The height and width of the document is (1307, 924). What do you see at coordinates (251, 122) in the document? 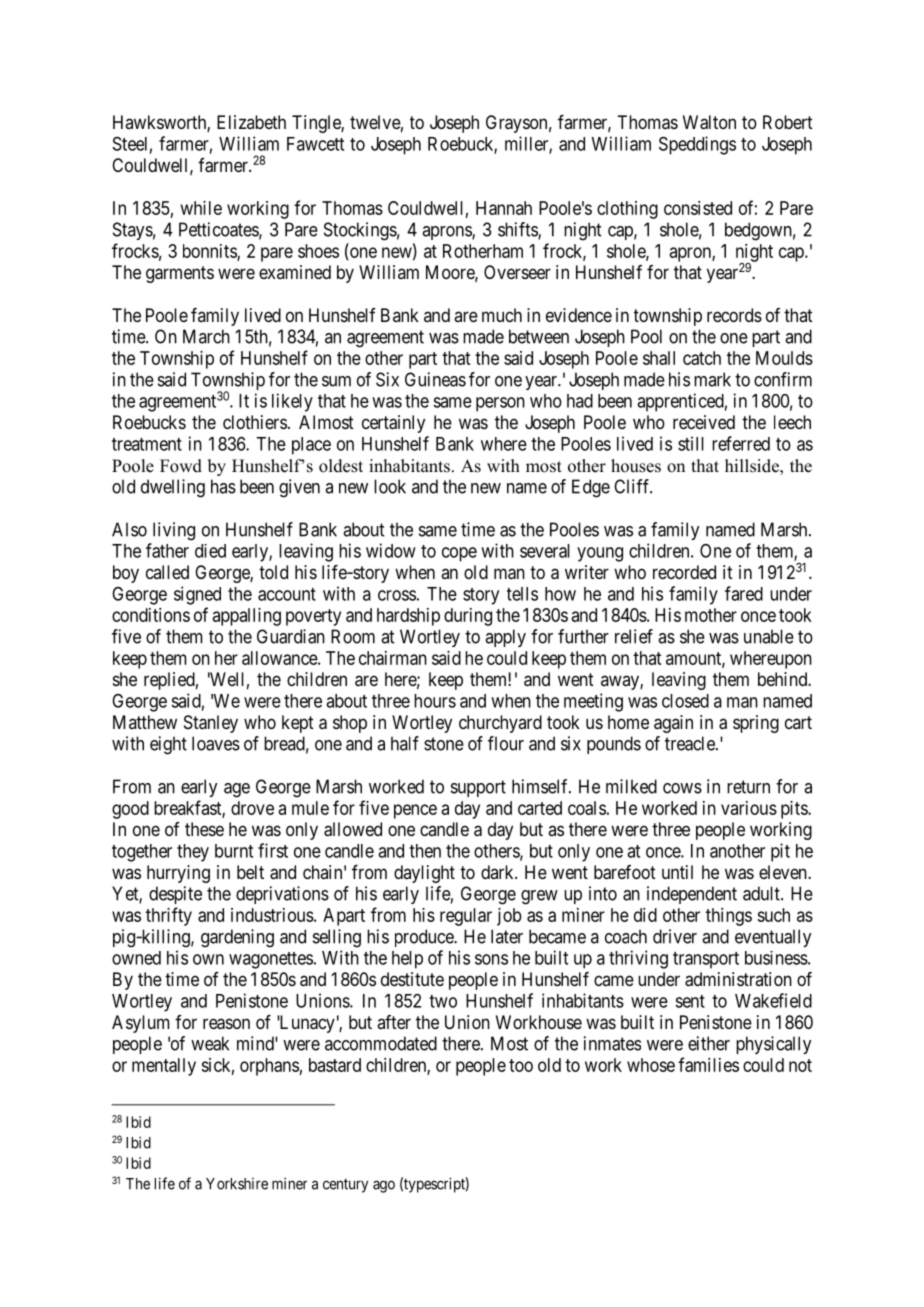
I see `Elizabeth` at bounding box center [251, 122].
